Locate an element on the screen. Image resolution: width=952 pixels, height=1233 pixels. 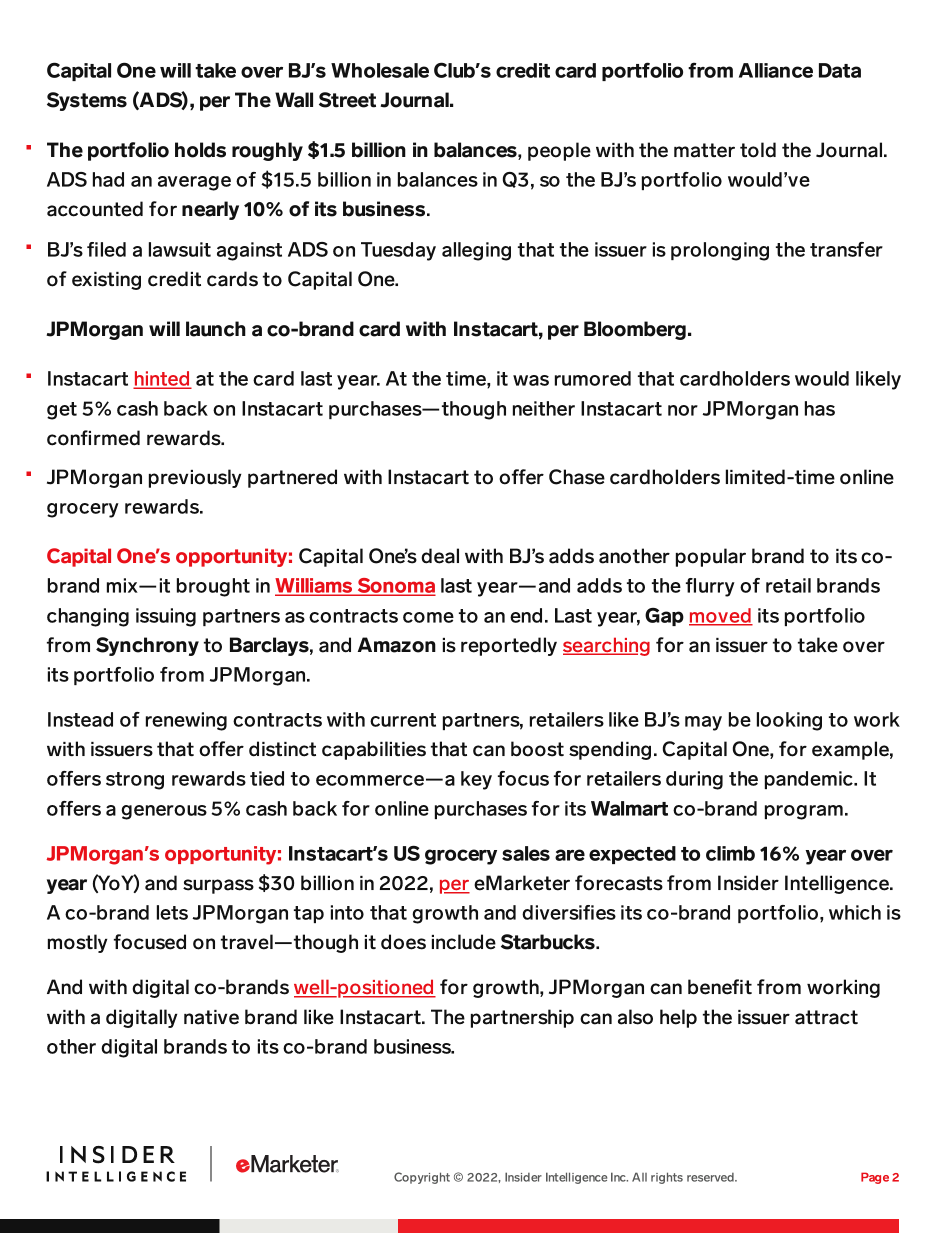
Copyright is located at coordinates (422, 1178).
